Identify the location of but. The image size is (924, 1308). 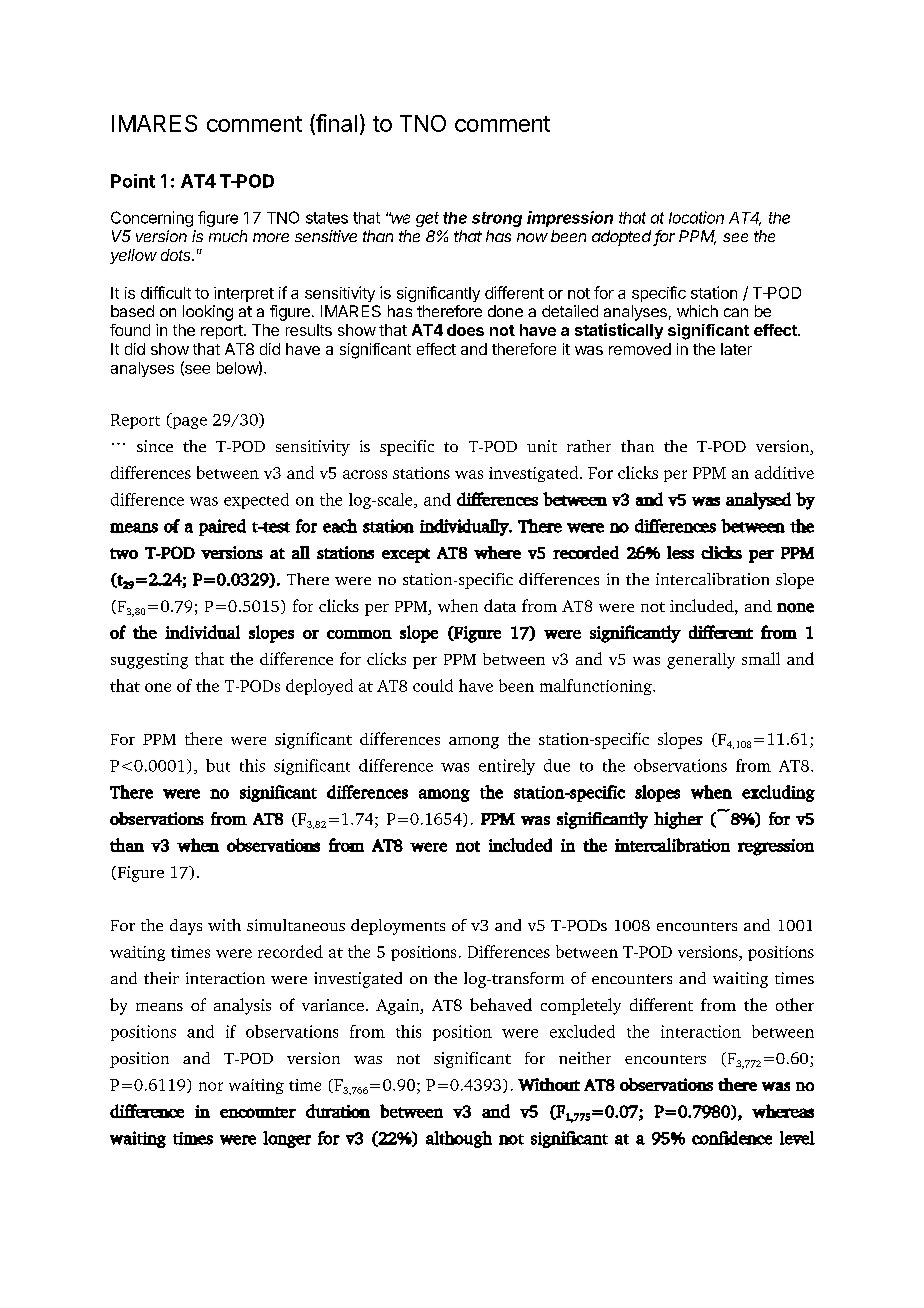
(218, 765).
